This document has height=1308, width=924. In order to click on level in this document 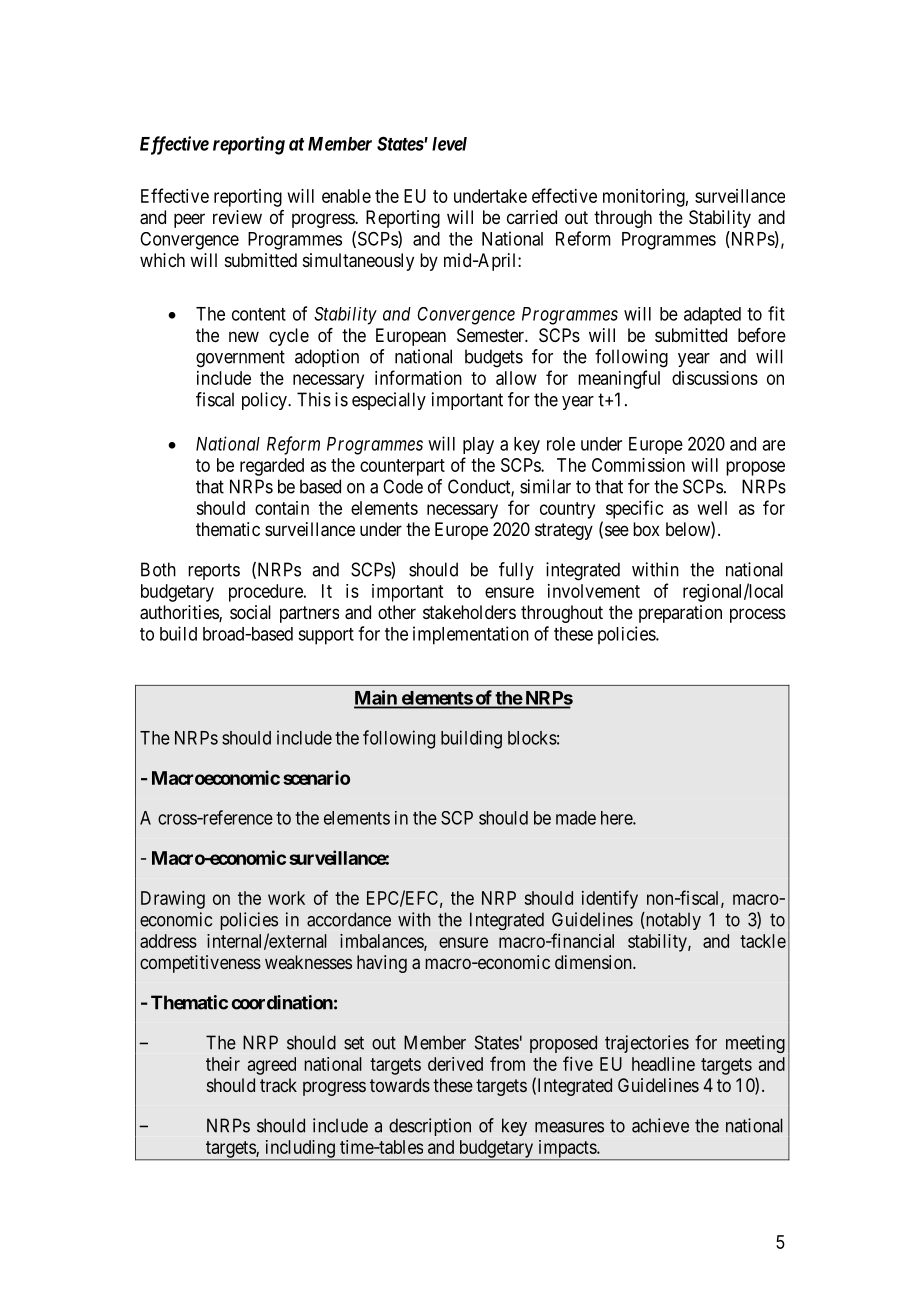, I will do `click(449, 144)`.
